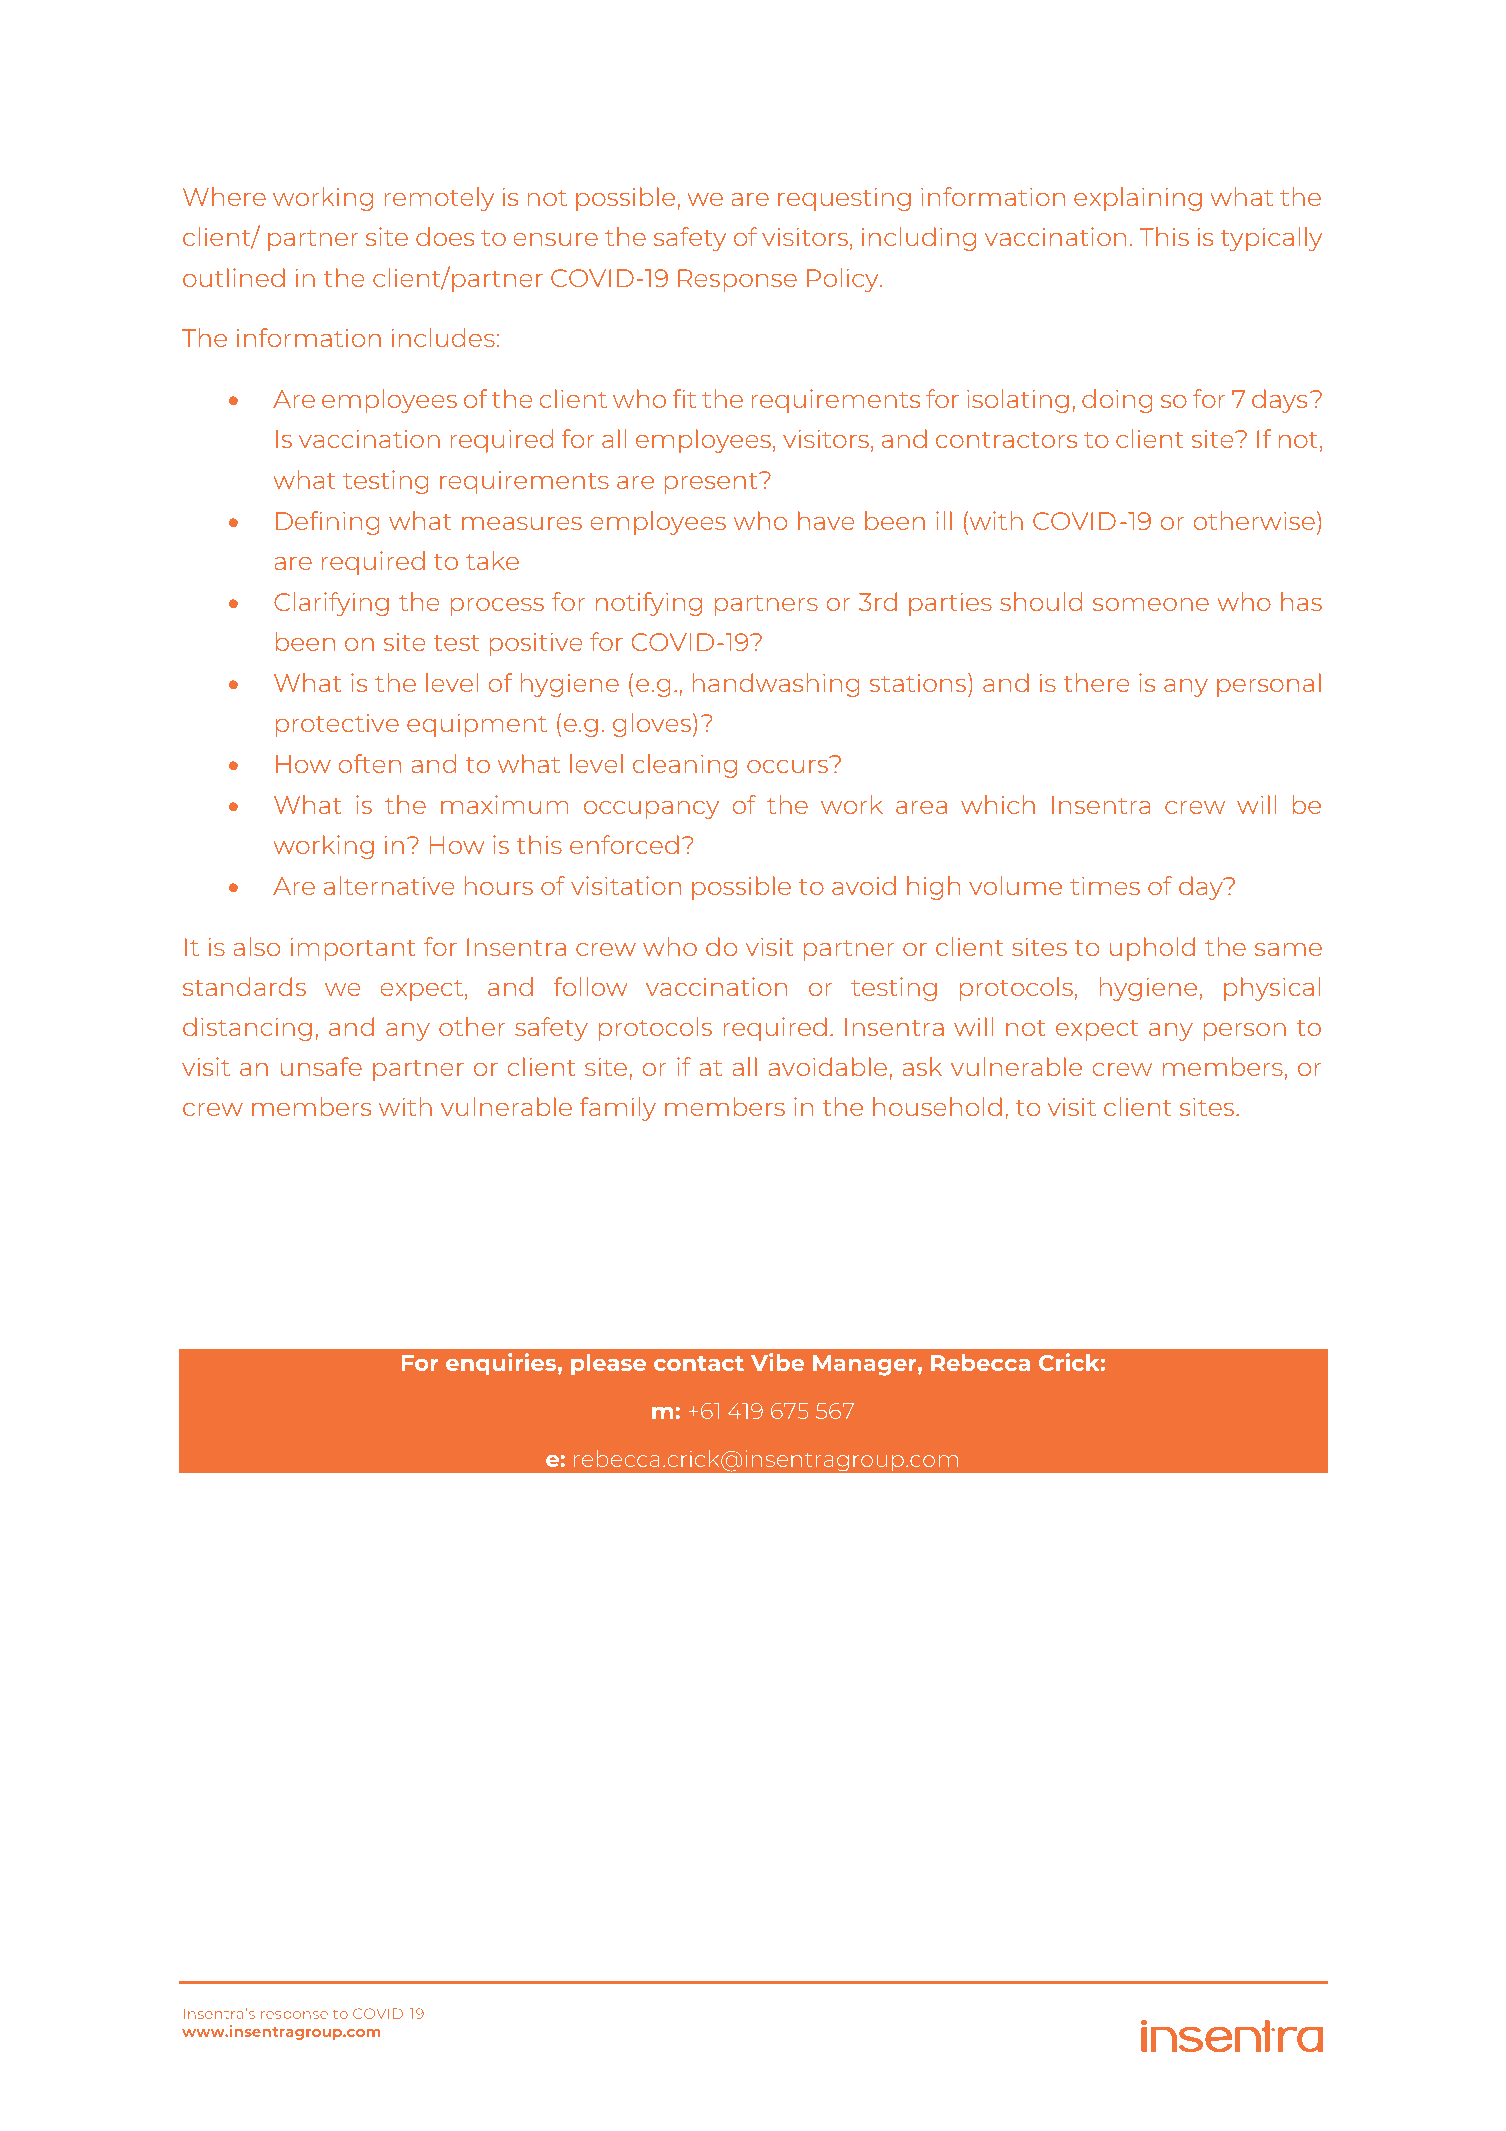 This screenshot has width=1506, height=2131. What do you see at coordinates (937, 1106) in the screenshot?
I see `household` at bounding box center [937, 1106].
